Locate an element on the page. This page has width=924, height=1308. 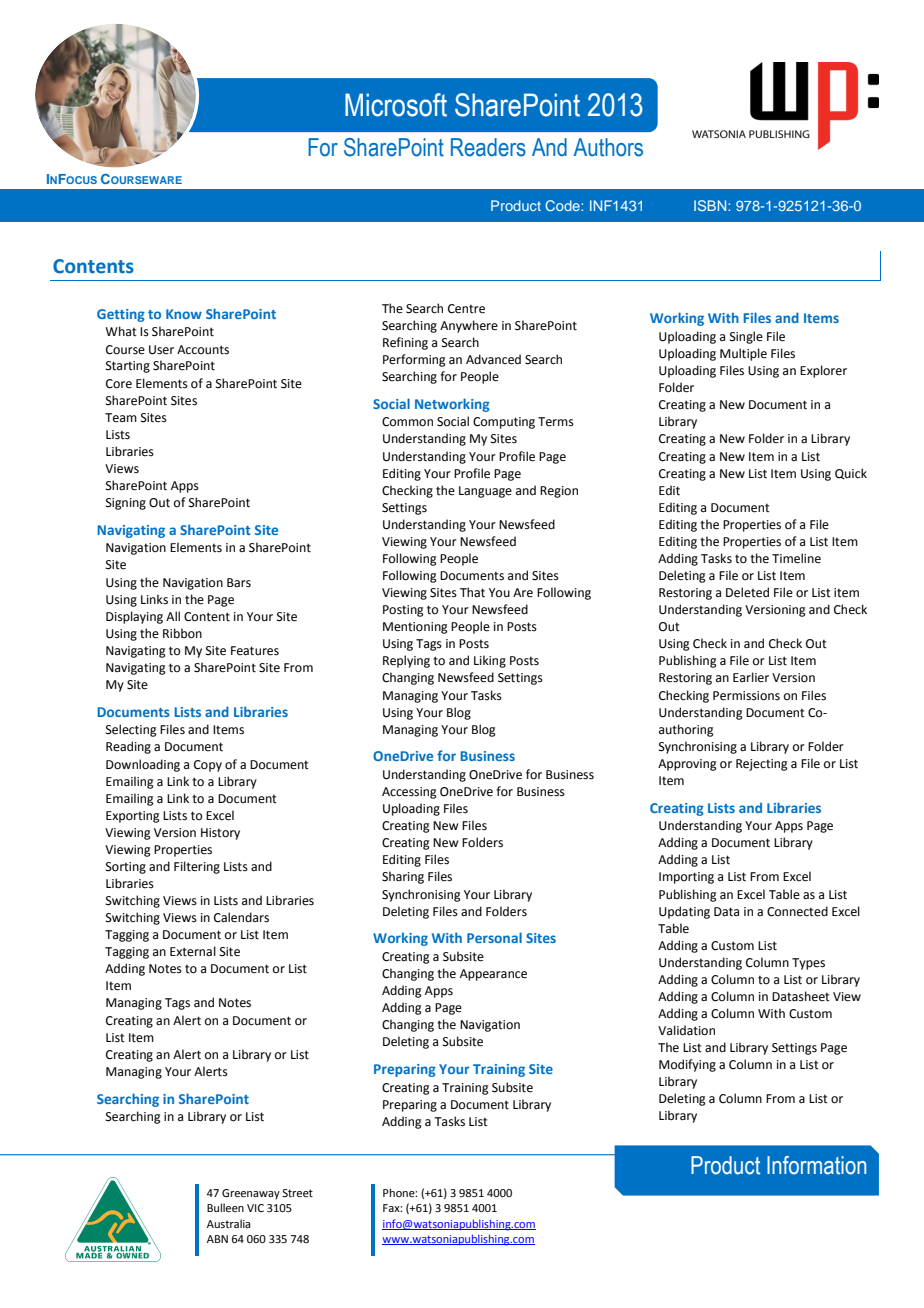
Street is located at coordinates (297, 1193).
